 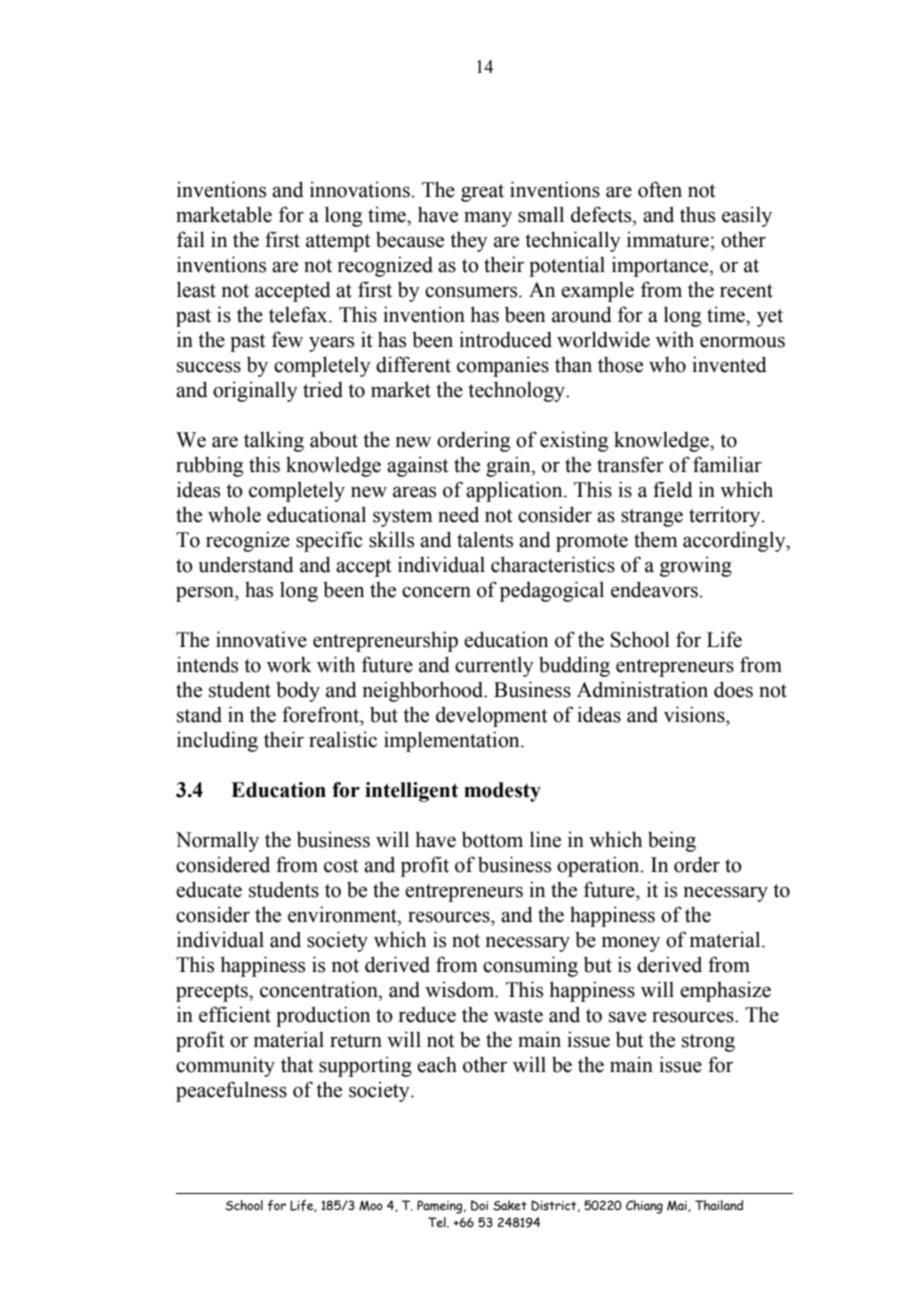 I want to click on growing, so click(x=696, y=566).
